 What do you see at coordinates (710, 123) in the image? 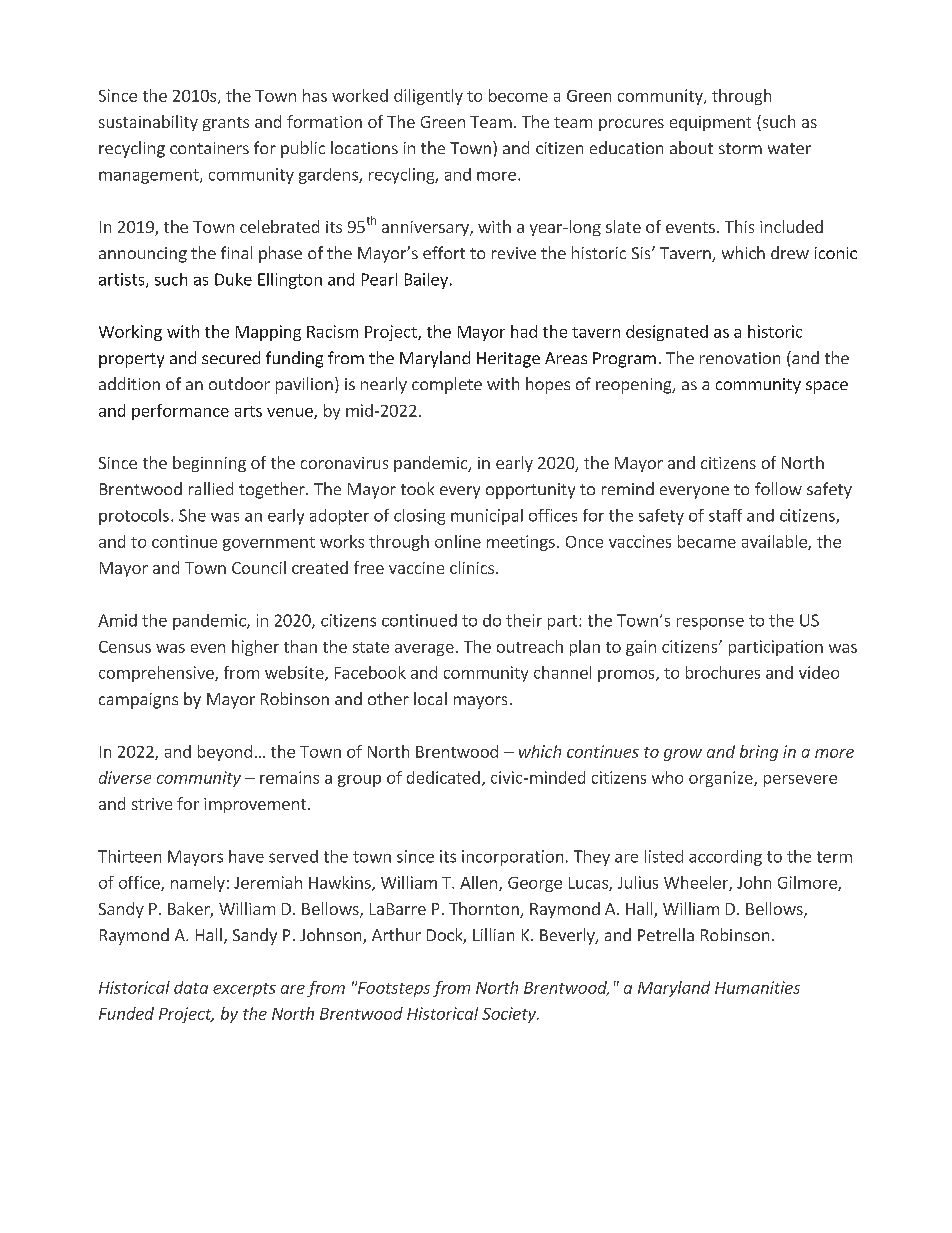
I see `equipment` at bounding box center [710, 123].
